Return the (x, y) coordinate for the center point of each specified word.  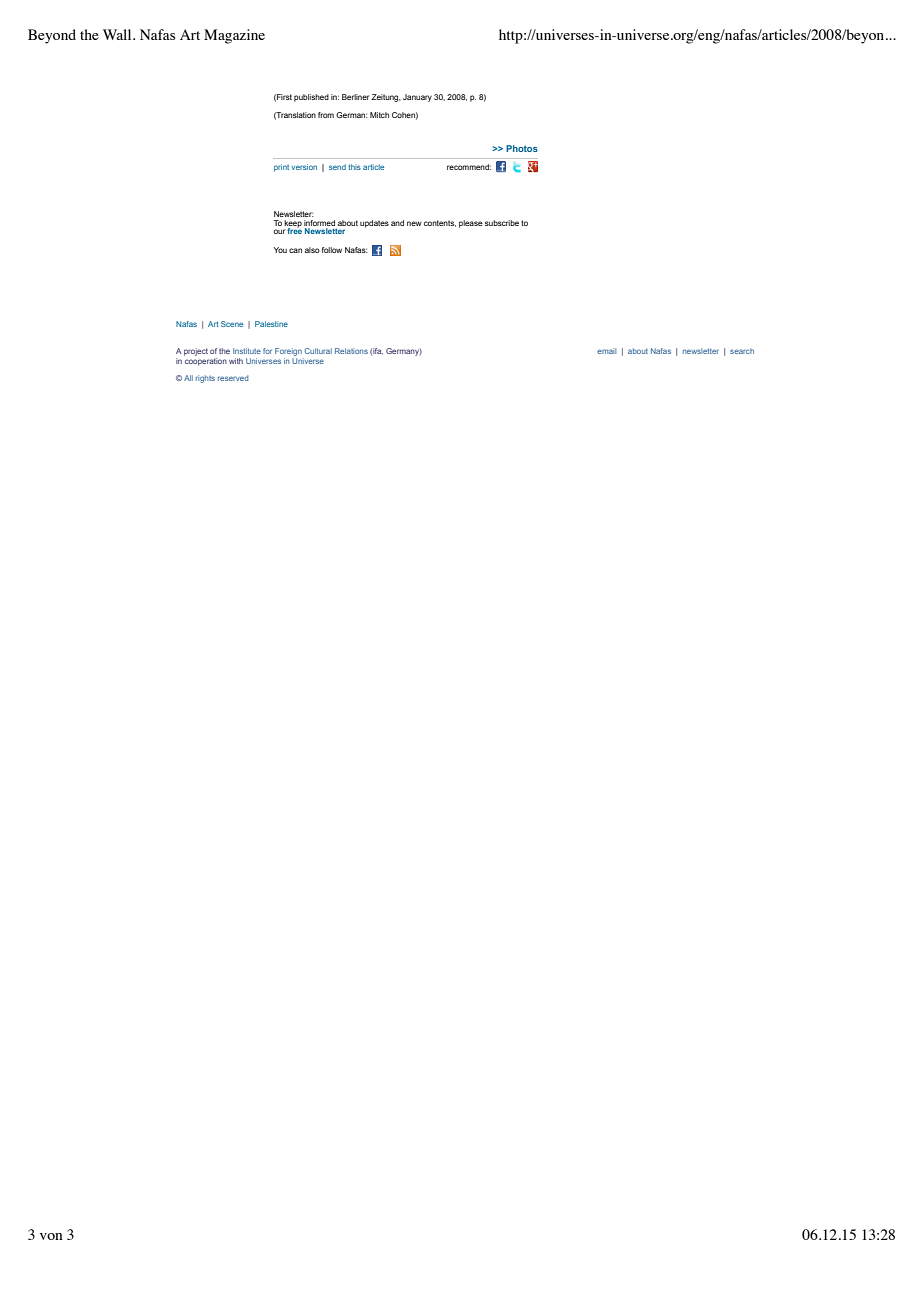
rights (205, 379)
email (606, 351)
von (51, 1236)
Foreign (288, 352)
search (742, 351)
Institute (247, 351)
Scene (232, 324)
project (196, 352)
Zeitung (386, 98)
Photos (522, 148)
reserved (233, 378)
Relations (351, 351)
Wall (118, 34)
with (236, 361)
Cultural (318, 351)
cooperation (206, 362)
